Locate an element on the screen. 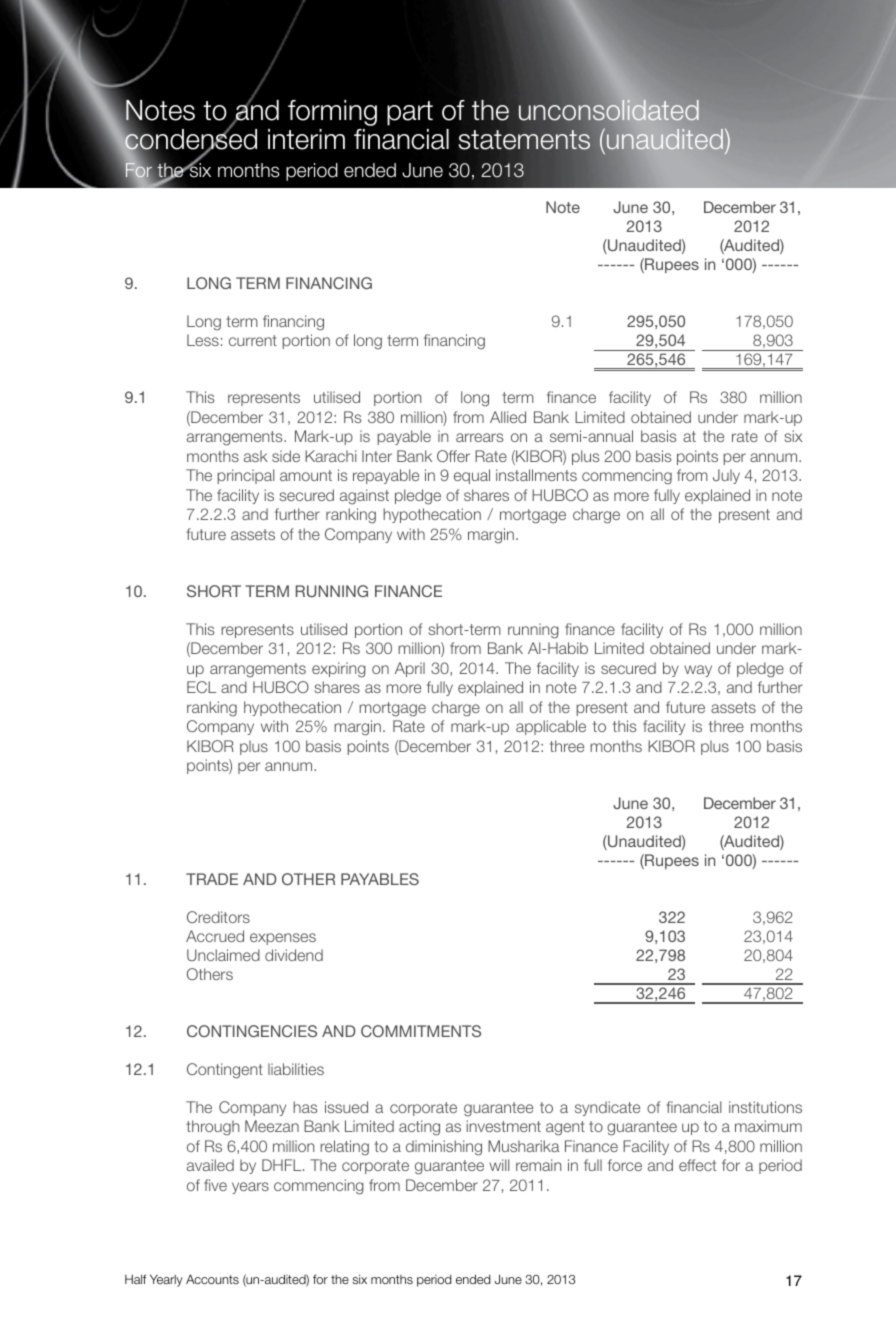 This screenshot has width=896, height=1326. April is located at coordinates (410, 669).
